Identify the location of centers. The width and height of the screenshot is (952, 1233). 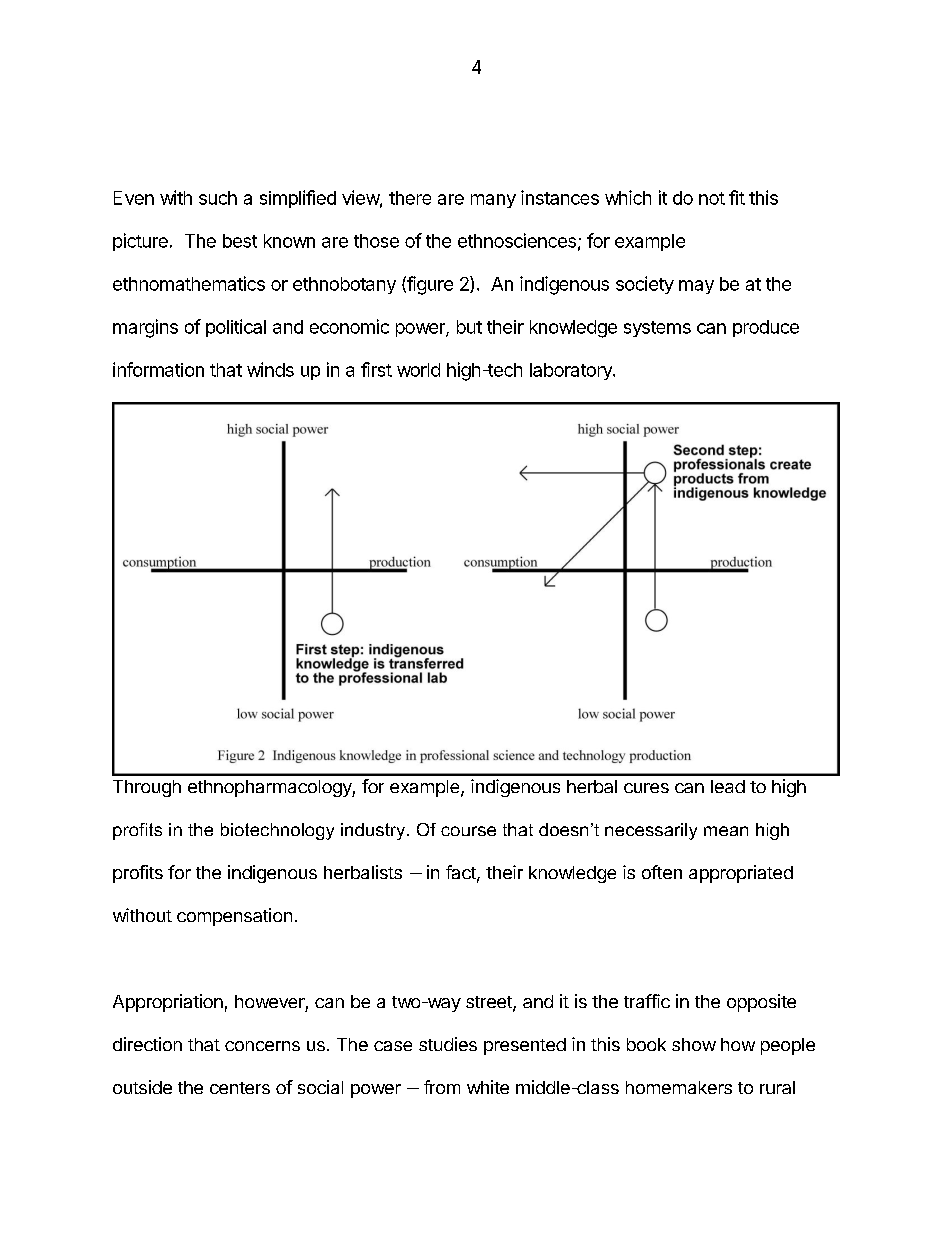
(240, 1088).
